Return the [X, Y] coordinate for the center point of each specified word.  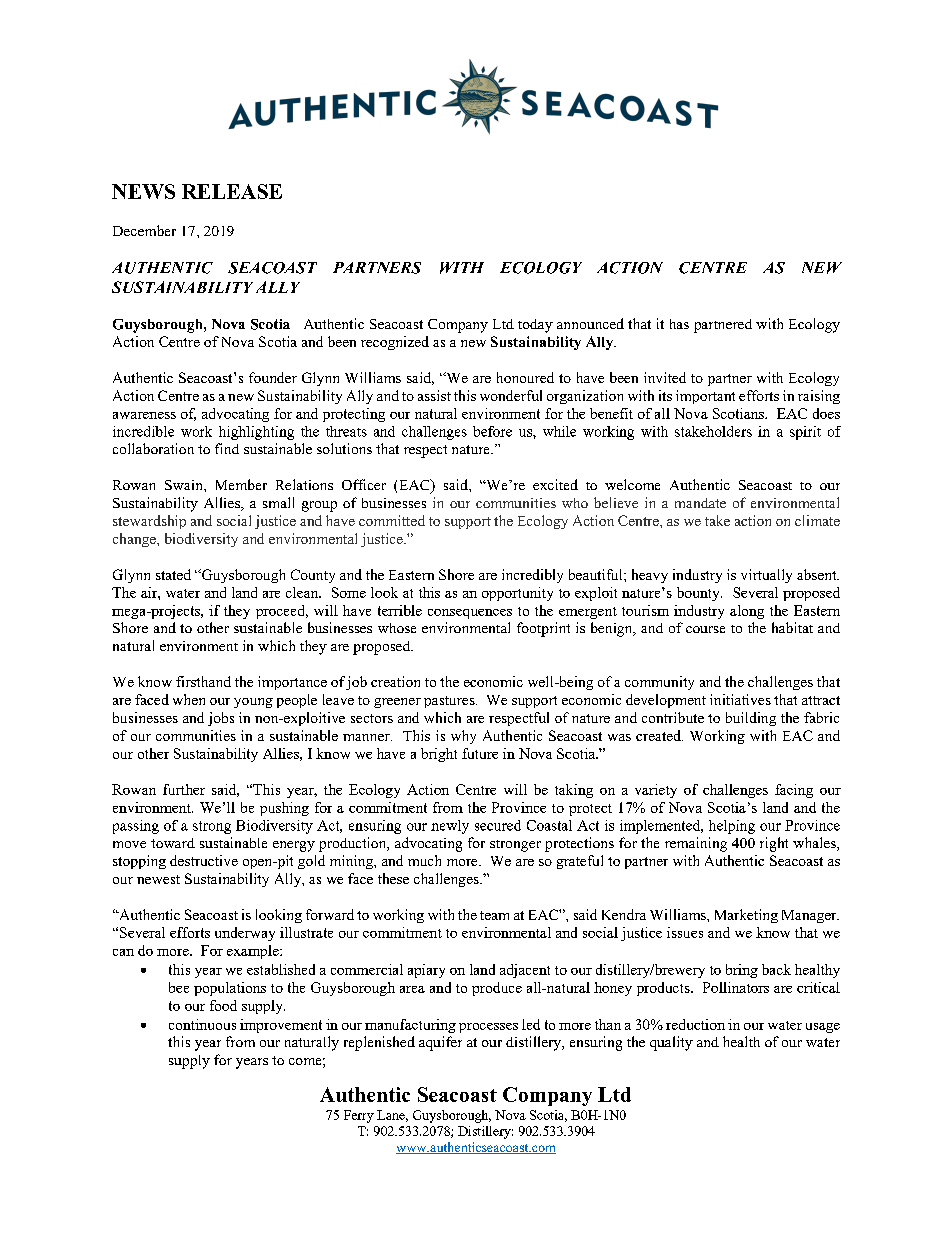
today [535, 326]
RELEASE [232, 191]
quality [671, 1043]
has [679, 324]
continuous [202, 1024]
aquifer [440, 1043]
